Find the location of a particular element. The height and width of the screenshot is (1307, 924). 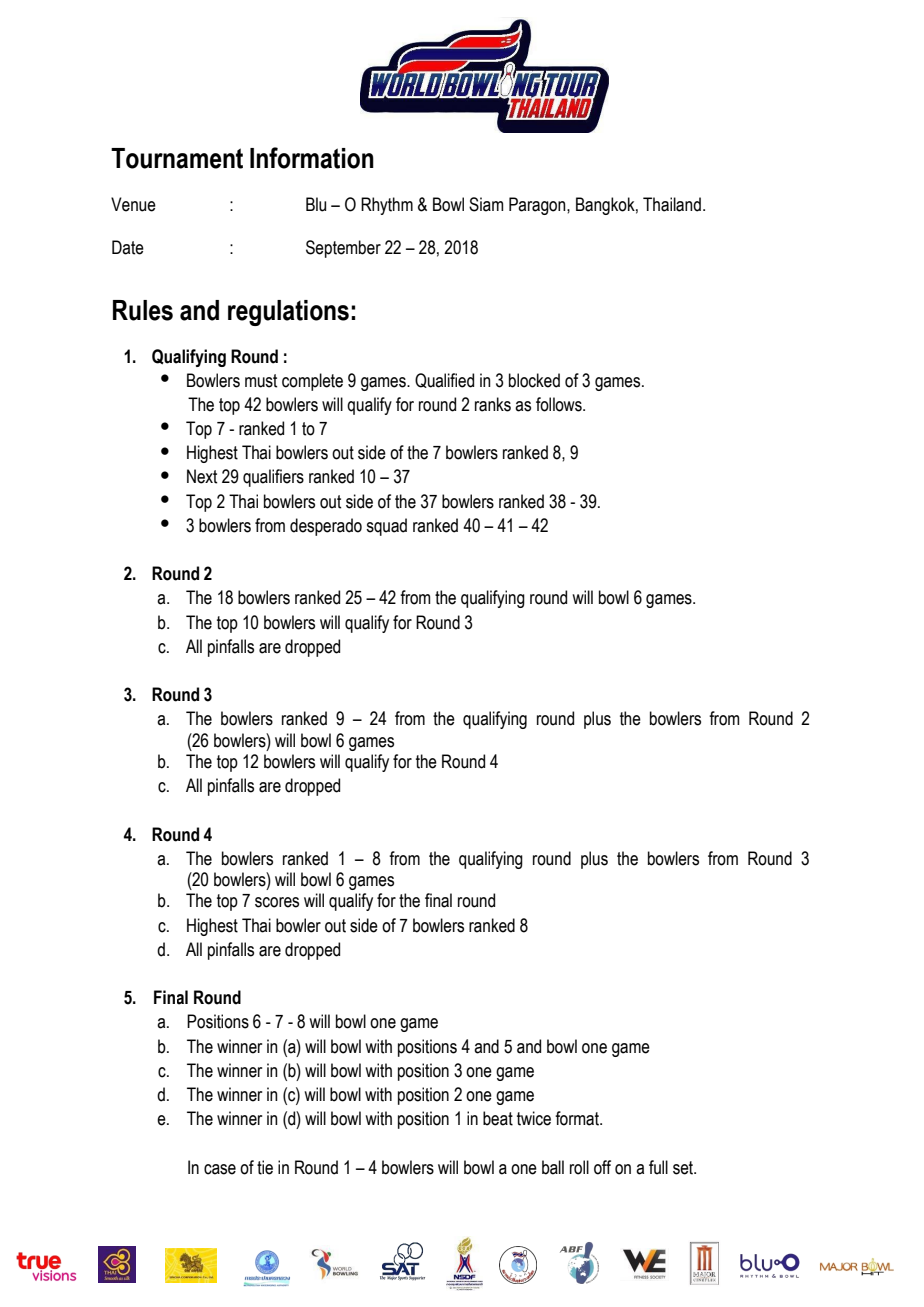

case is located at coordinates (220, 1169).
